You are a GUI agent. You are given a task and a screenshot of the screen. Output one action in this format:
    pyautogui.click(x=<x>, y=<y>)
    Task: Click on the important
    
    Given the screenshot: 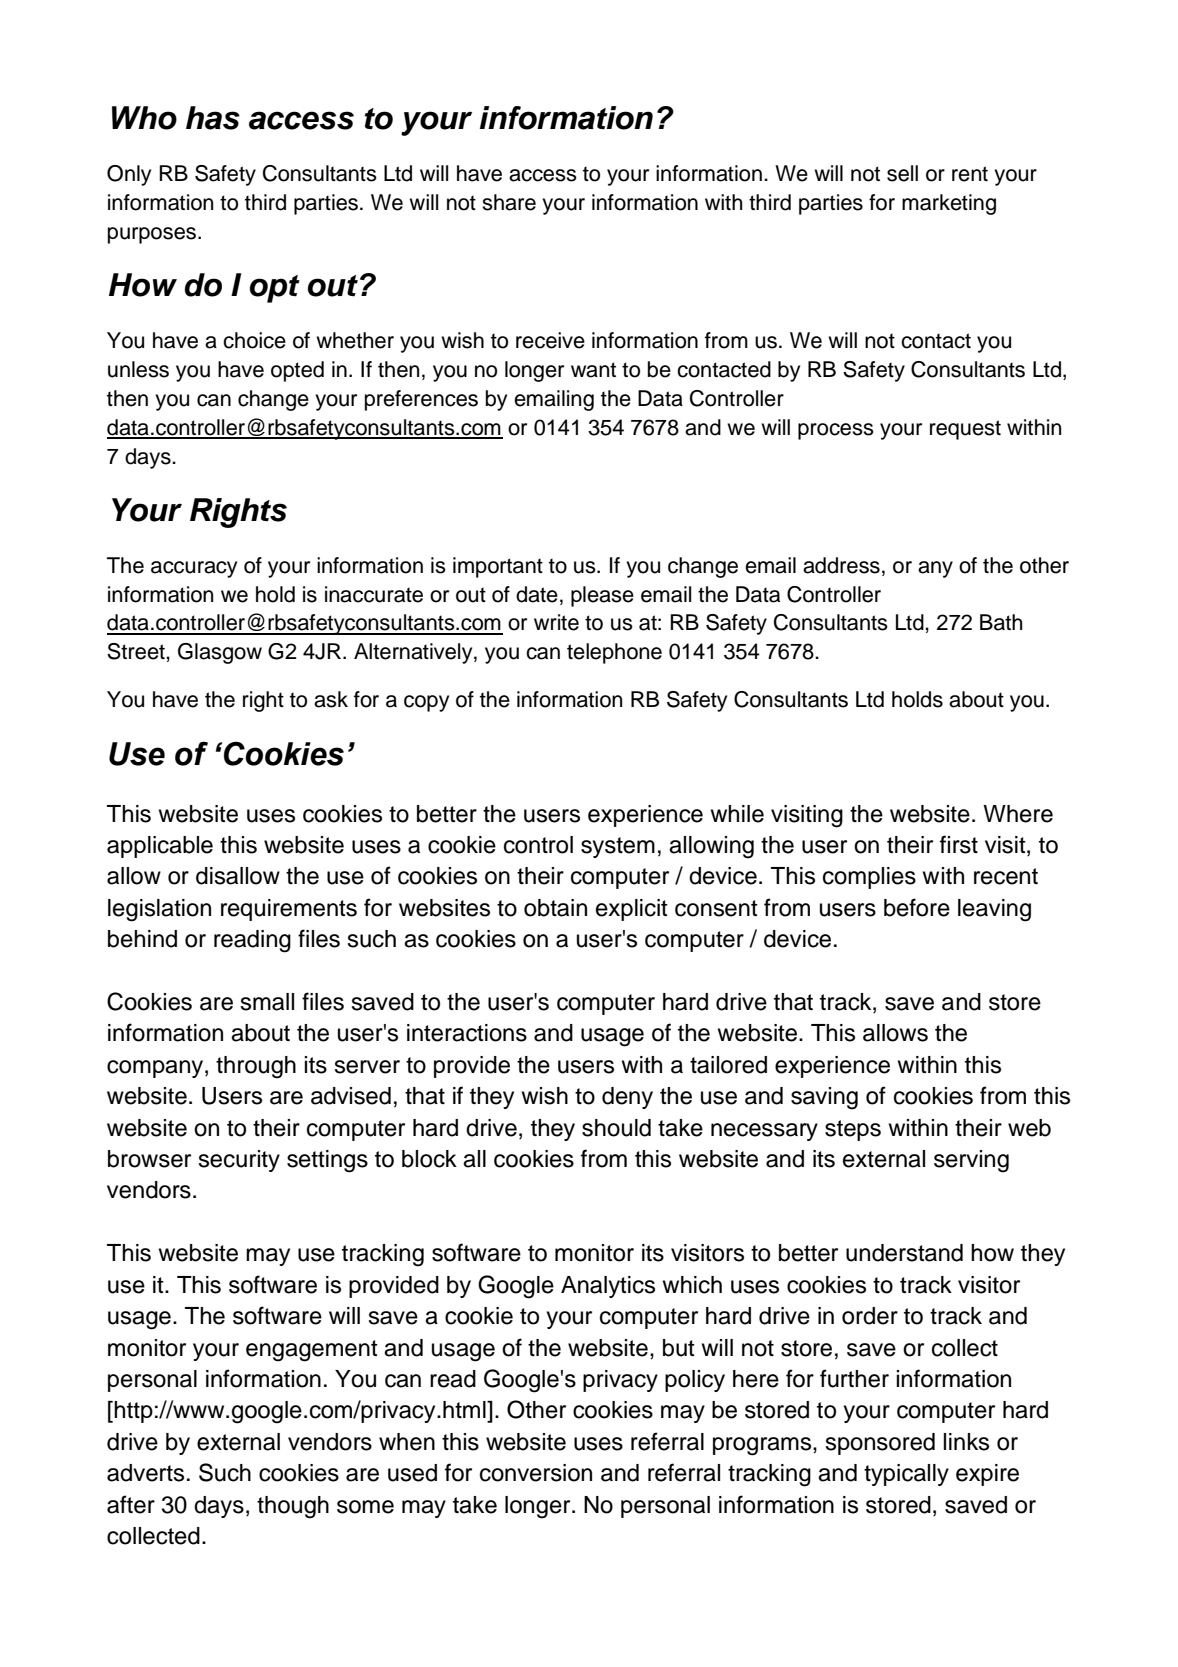 What is the action you would take?
    pyautogui.click(x=498, y=567)
